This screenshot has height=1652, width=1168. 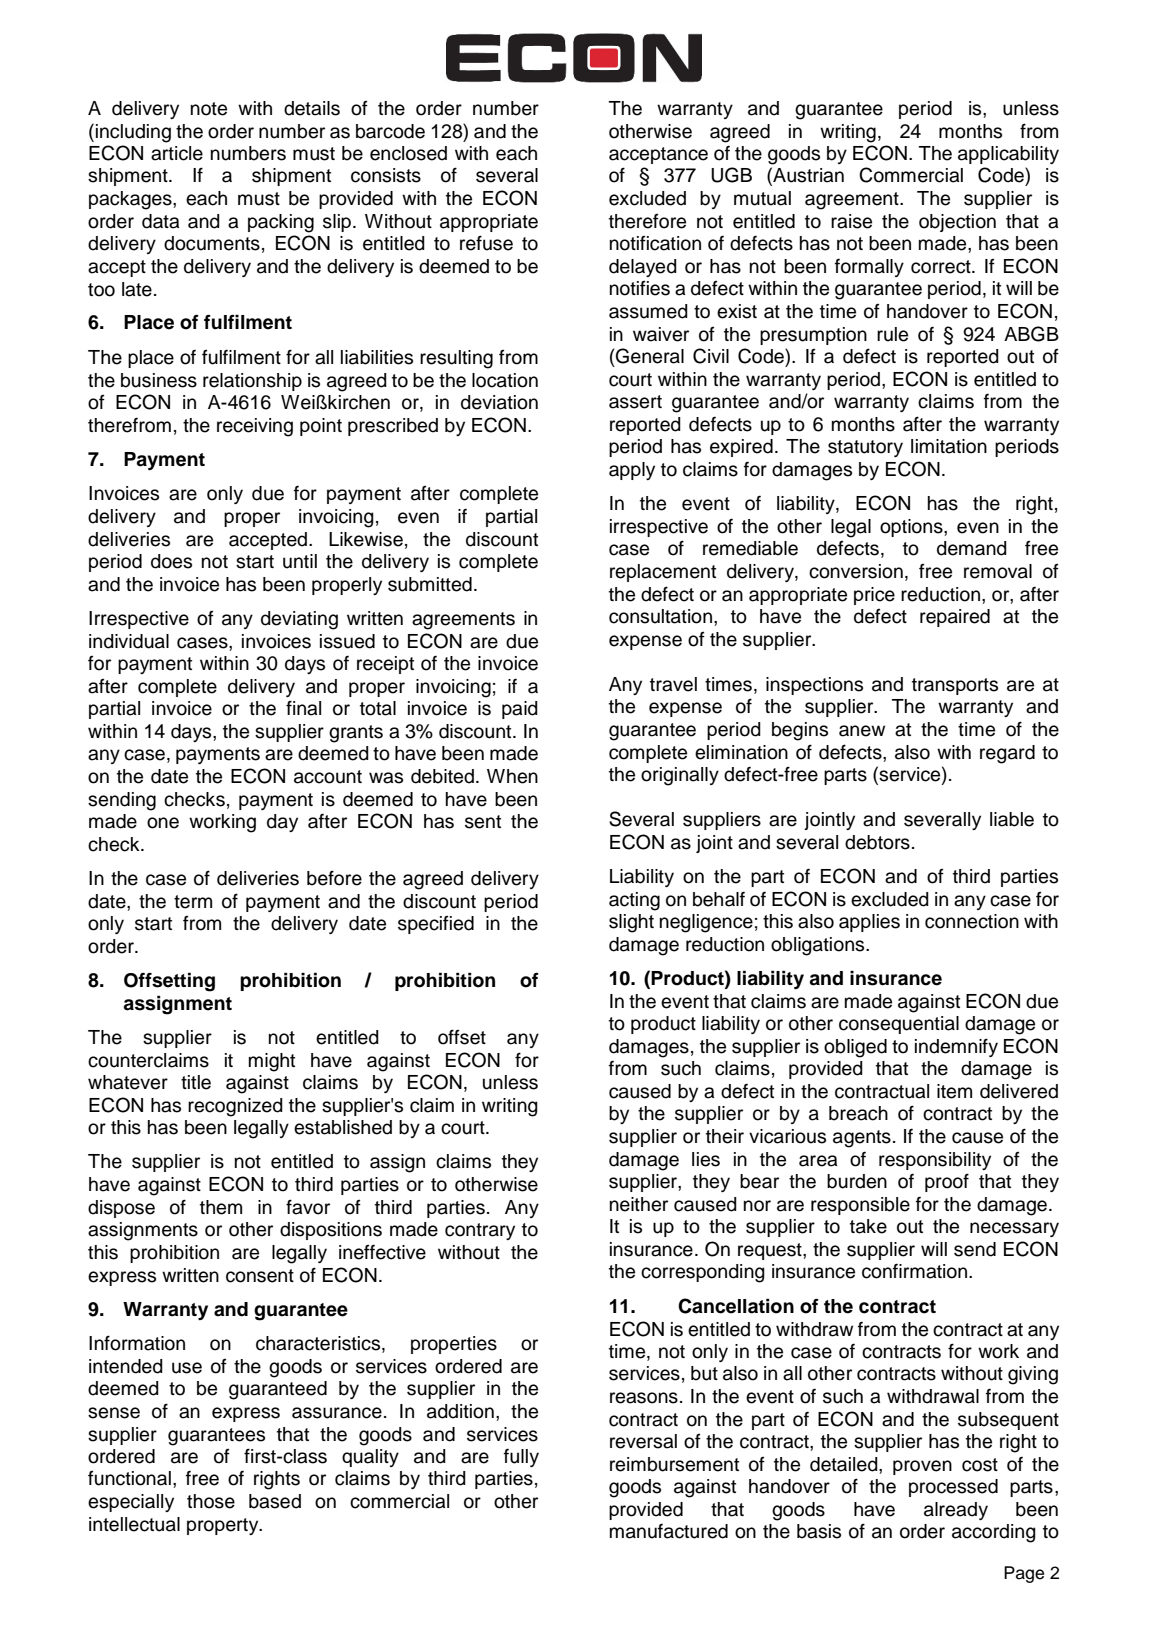 What do you see at coordinates (647, 221) in the screenshot?
I see `therefore` at bounding box center [647, 221].
